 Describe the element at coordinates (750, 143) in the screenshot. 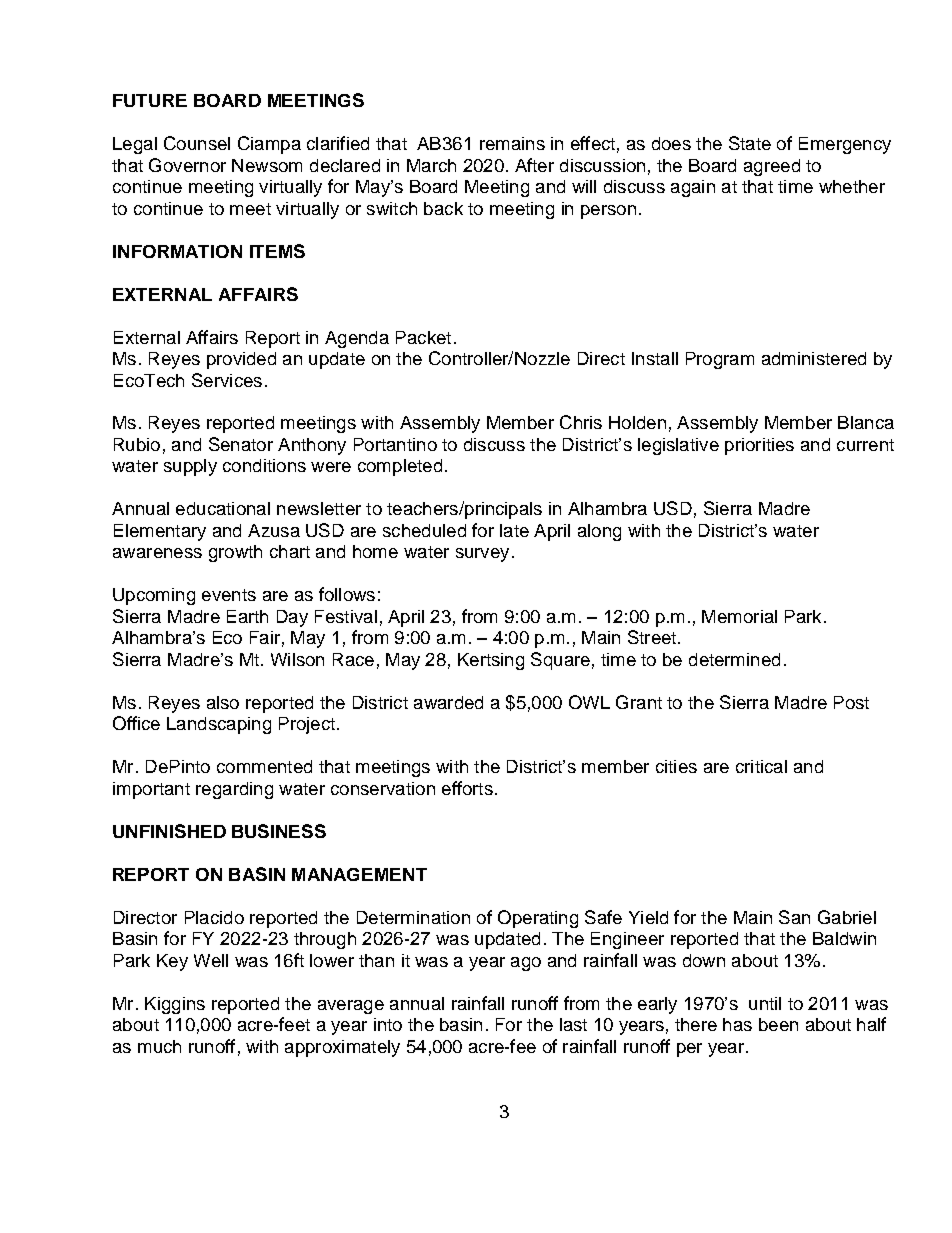

I see `State` at that location.
